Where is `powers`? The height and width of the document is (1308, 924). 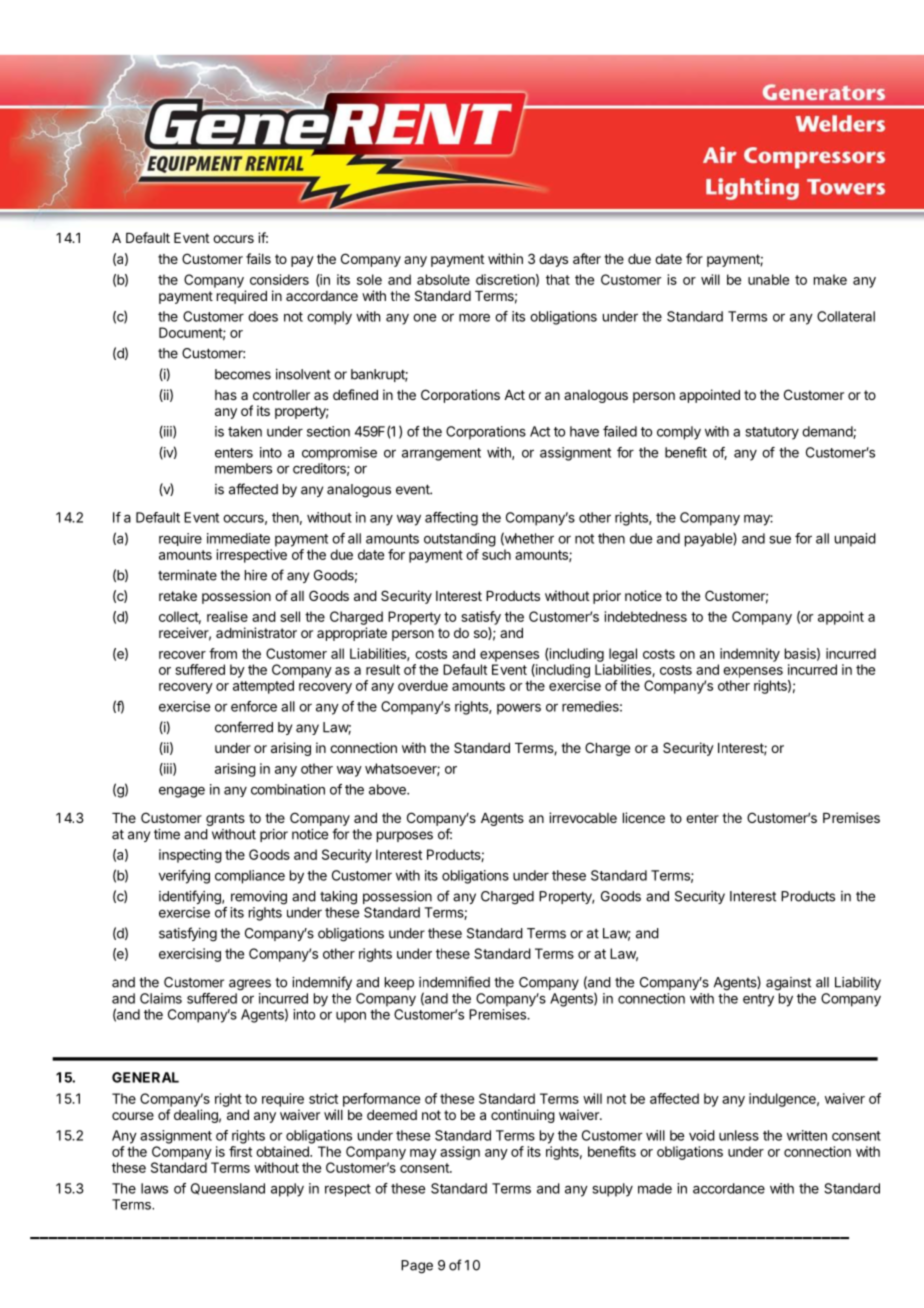 powers is located at coordinates (519, 709).
